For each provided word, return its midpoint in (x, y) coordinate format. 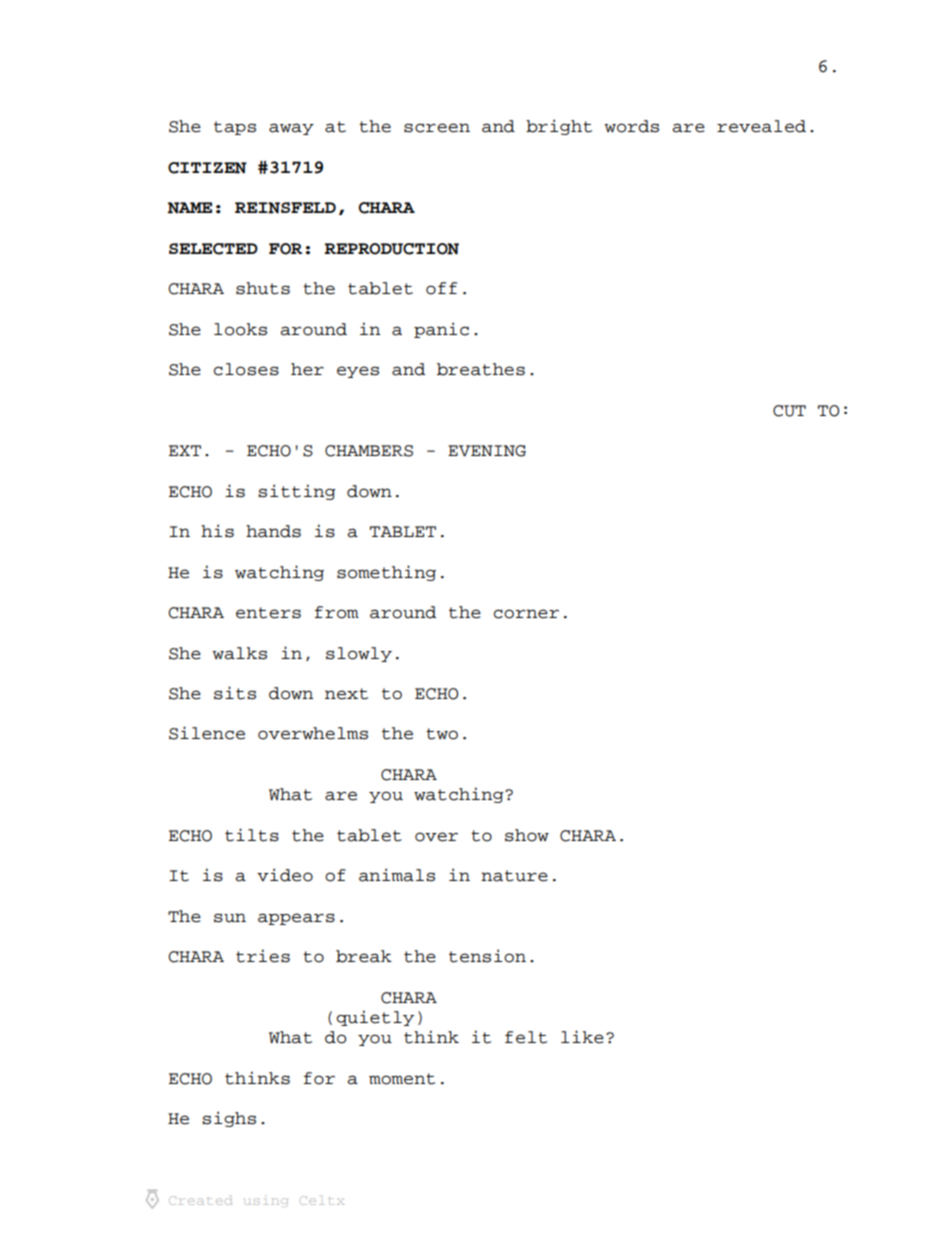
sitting (297, 492)
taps (235, 128)
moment (402, 1079)
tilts (252, 835)
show (527, 835)
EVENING (487, 451)
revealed (761, 126)
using (266, 1202)
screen (437, 128)
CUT (789, 411)
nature (514, 876)
